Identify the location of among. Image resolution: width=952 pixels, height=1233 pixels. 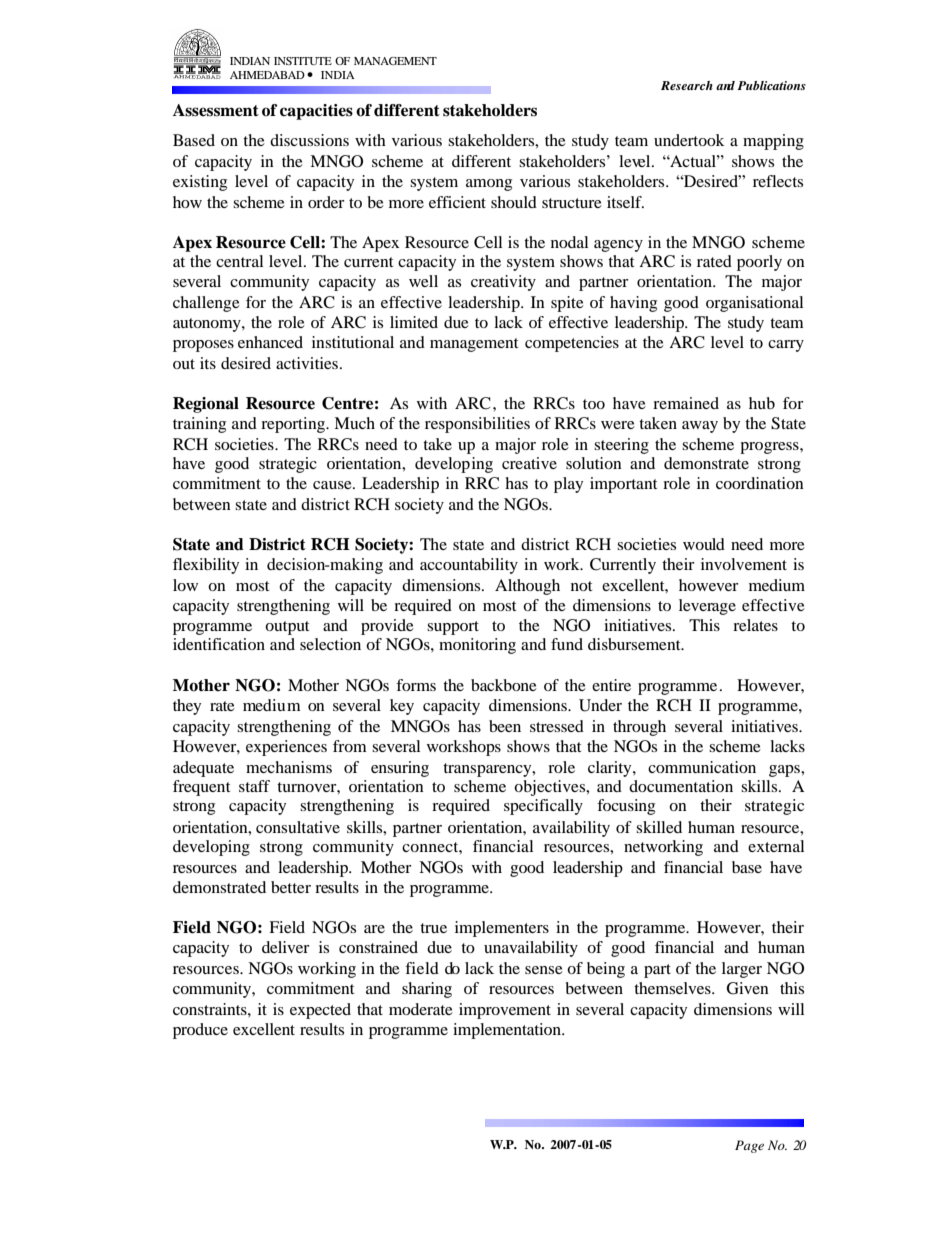
(489, 185).
